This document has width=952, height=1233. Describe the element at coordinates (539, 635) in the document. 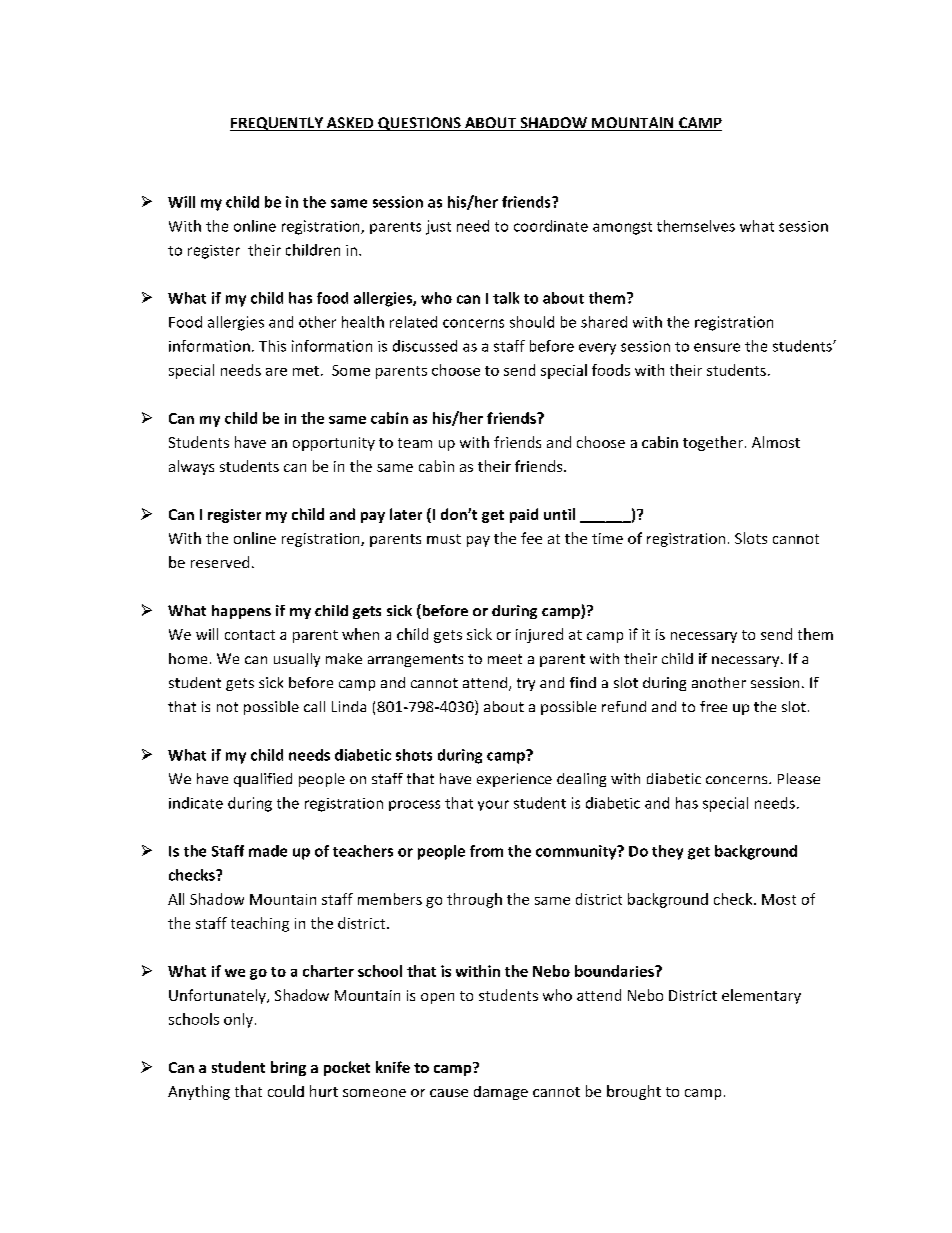

I see `injured` at that location.
